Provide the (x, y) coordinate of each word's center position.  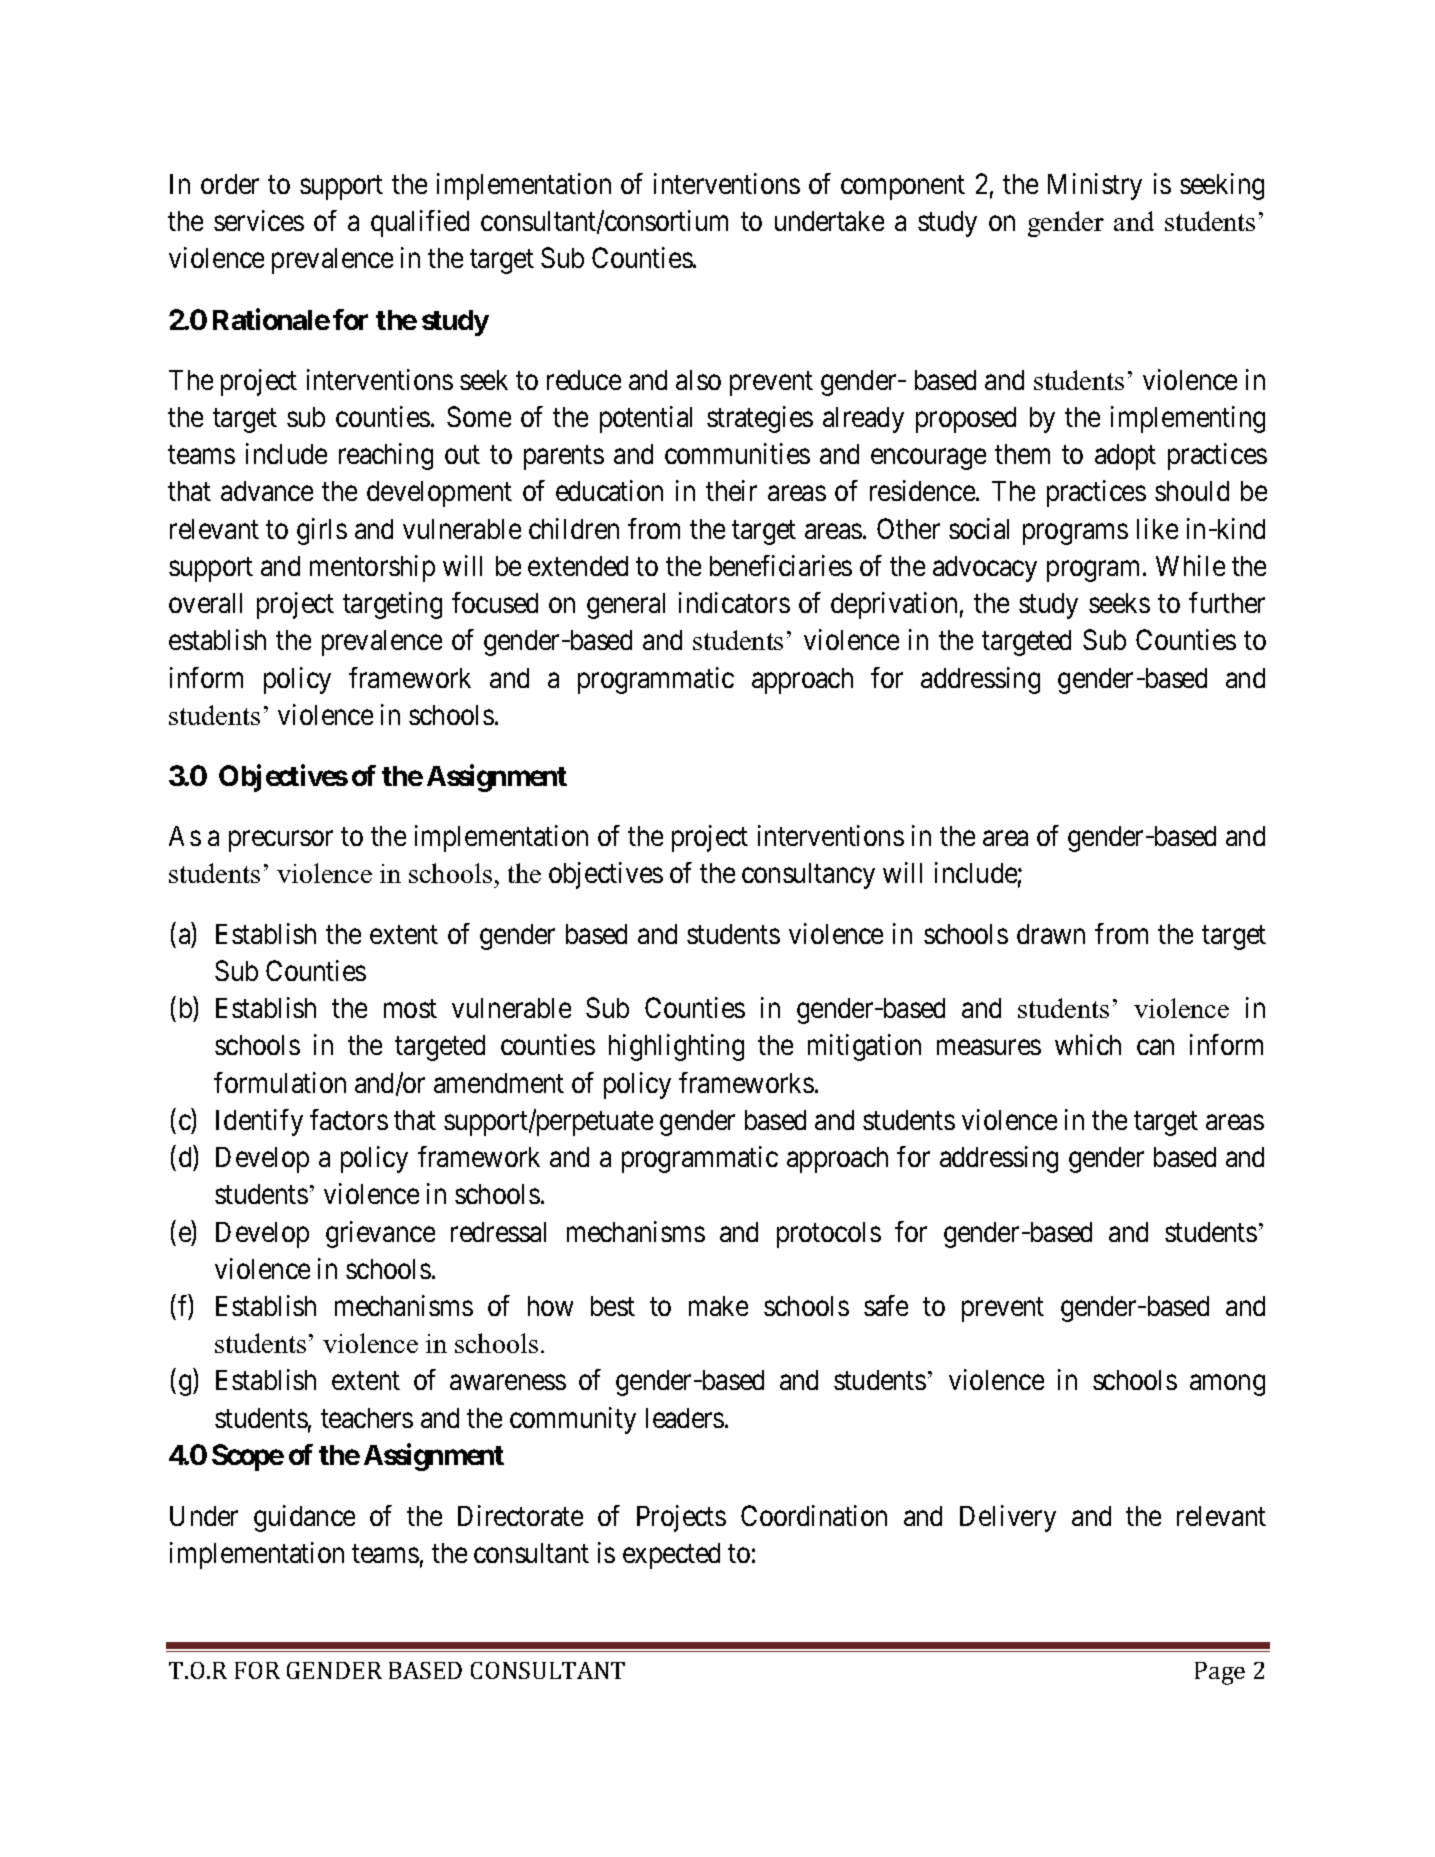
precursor (281, 841)
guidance (304, 1518)
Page (1220, 1673)
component (903, 188)
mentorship (372, 568)
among (1227, 1386)
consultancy (808, 876)
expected (671, 1556)
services (259, 220)
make (718, 1306)
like (1157, 528)
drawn (1051, 934)
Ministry (1095, 186)
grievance (380, 1234)
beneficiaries (781, 565)
